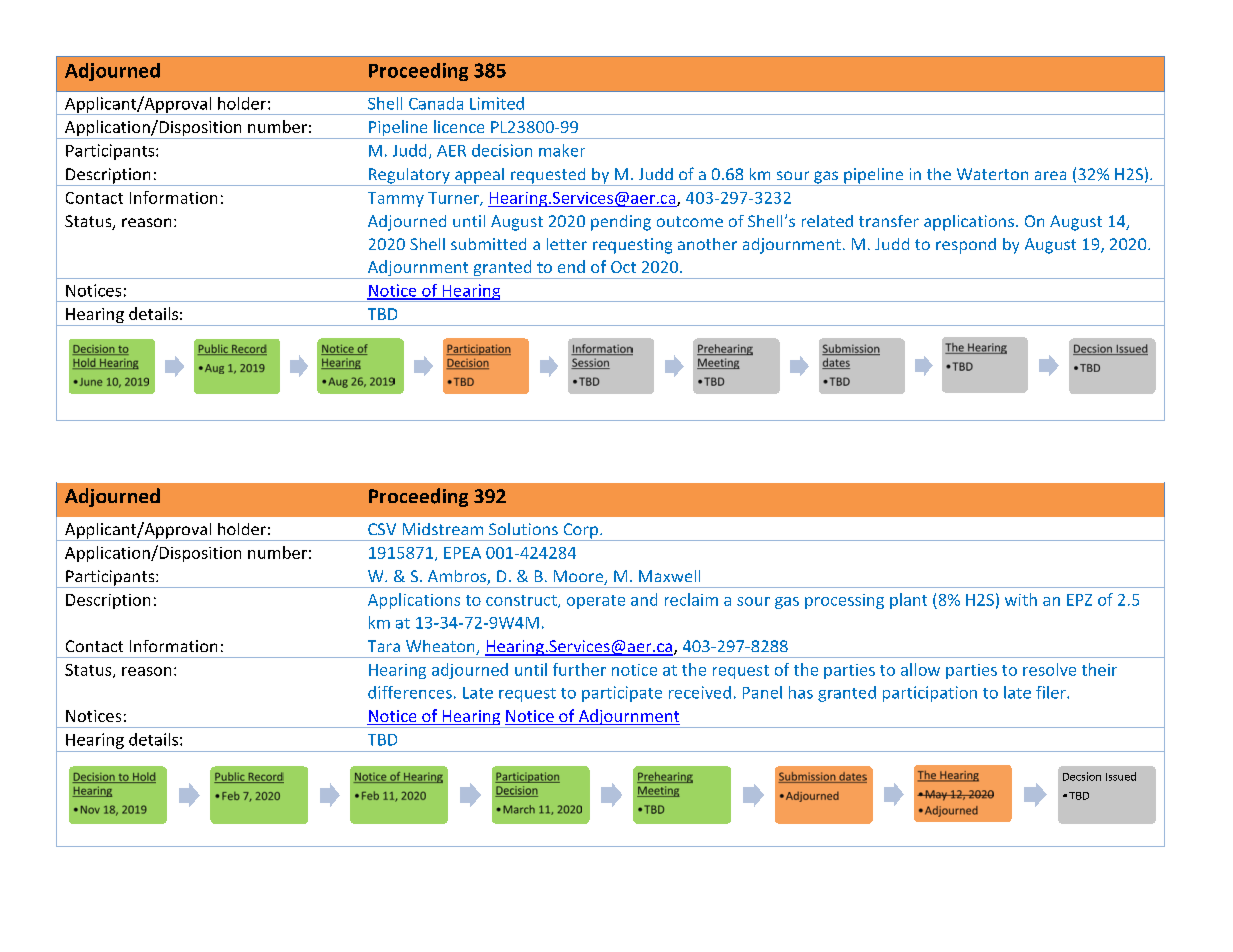  What do you see at coordinates (562, 150) in the screenshot?
I see `maker` at bounding box center [562, 150].
